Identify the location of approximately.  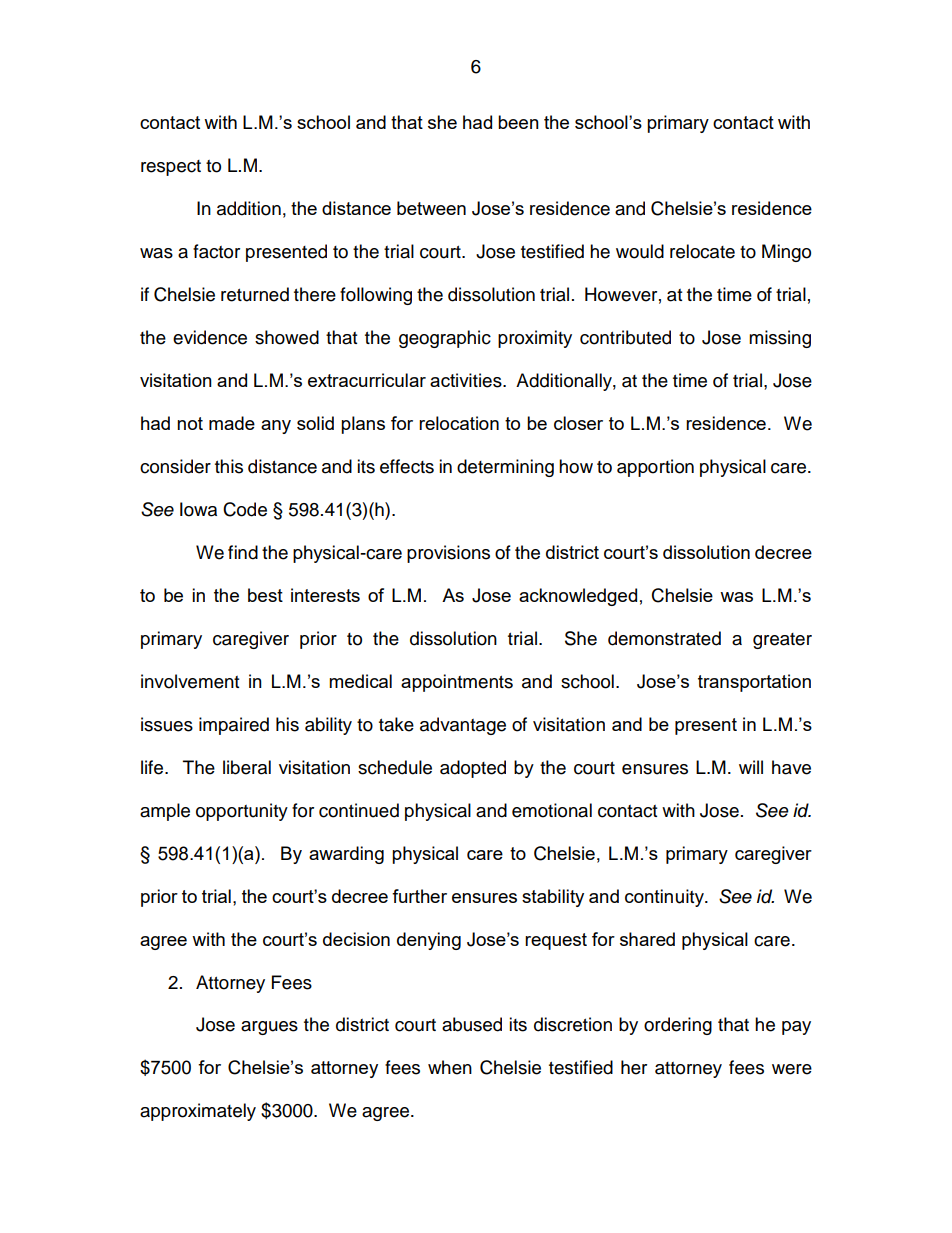
(198, 1112).
